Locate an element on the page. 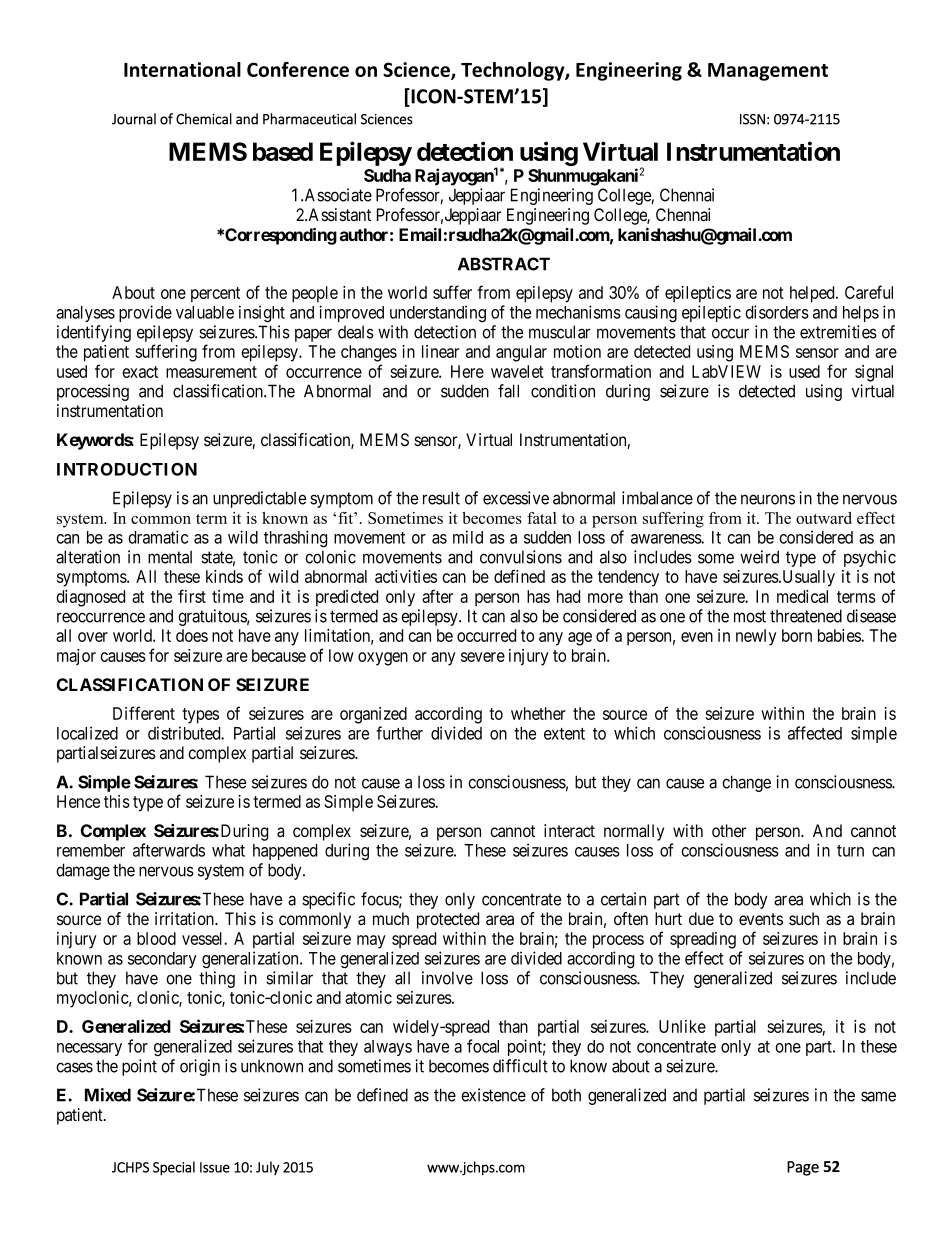  does is located at coordinates (192, 635).
